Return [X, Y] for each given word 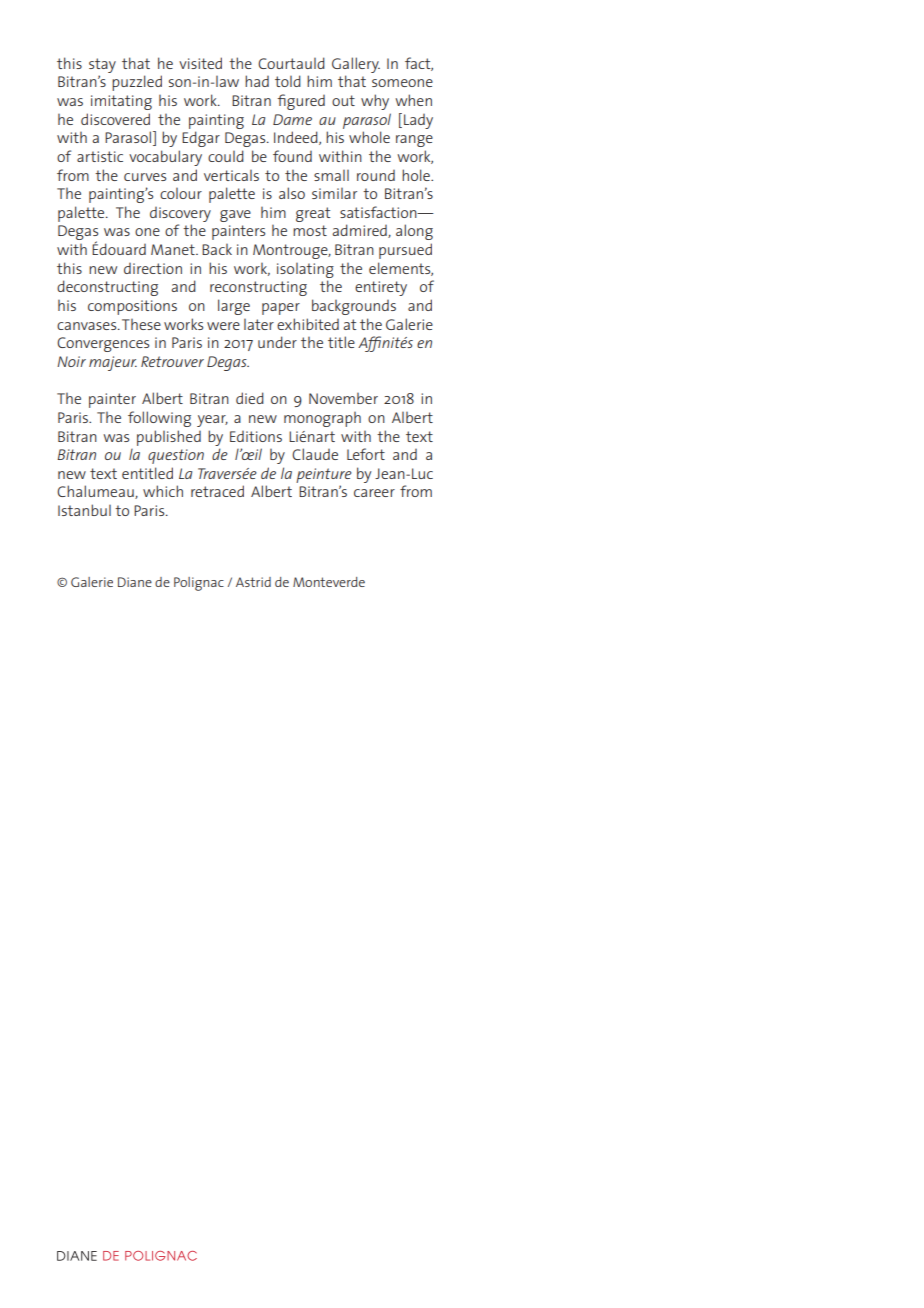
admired [360, 231]
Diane [135, 582]
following [159, 419]
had [257, 81]
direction [153, 268]
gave [235, 216]
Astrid [253, 582]
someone [402, 83]
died [250, 398]
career [374, 493]
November [343, 398]
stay [102, 65]
